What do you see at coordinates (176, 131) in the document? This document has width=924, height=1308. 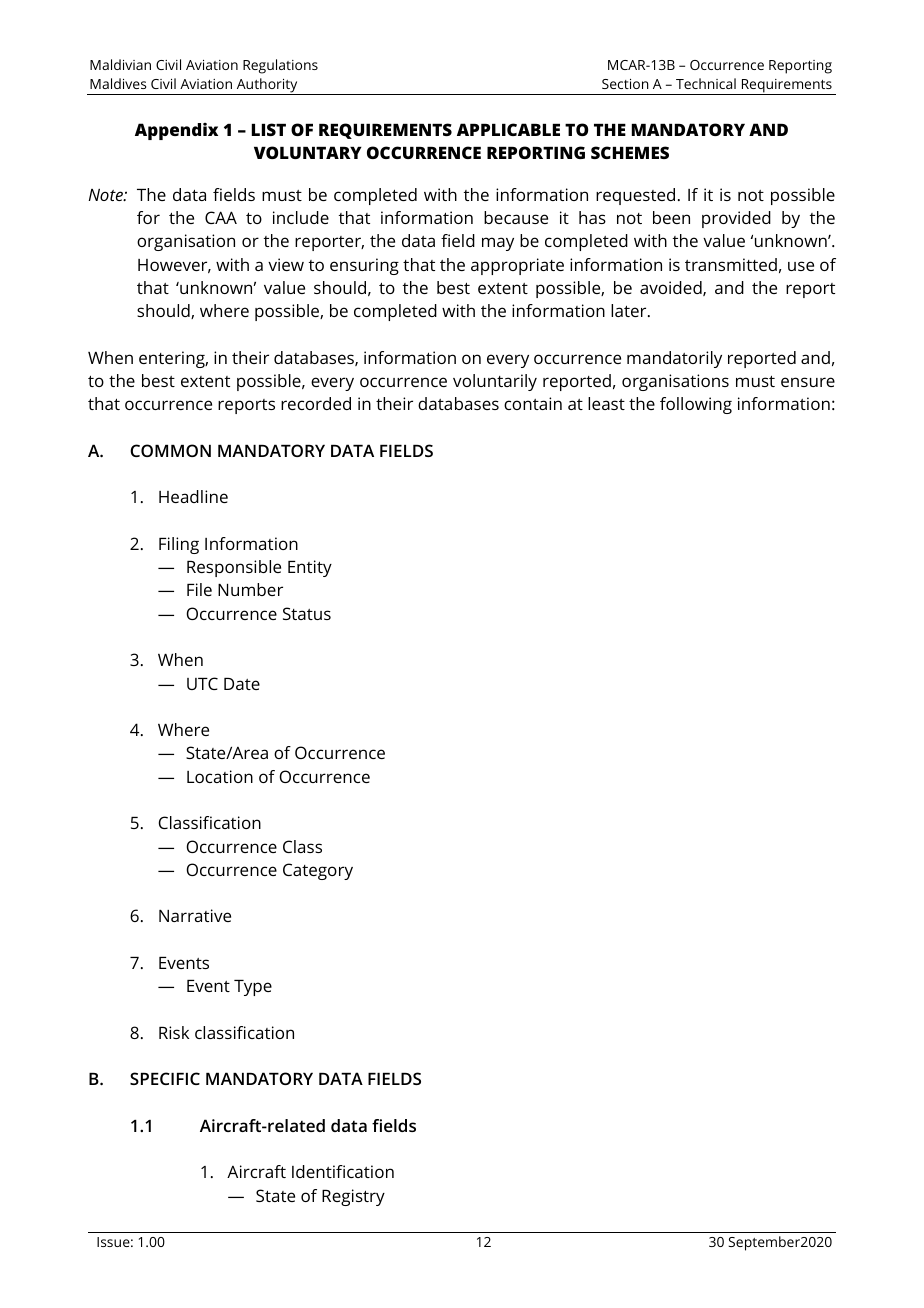 I see `Appendix` at bounding box center [176, 131].
